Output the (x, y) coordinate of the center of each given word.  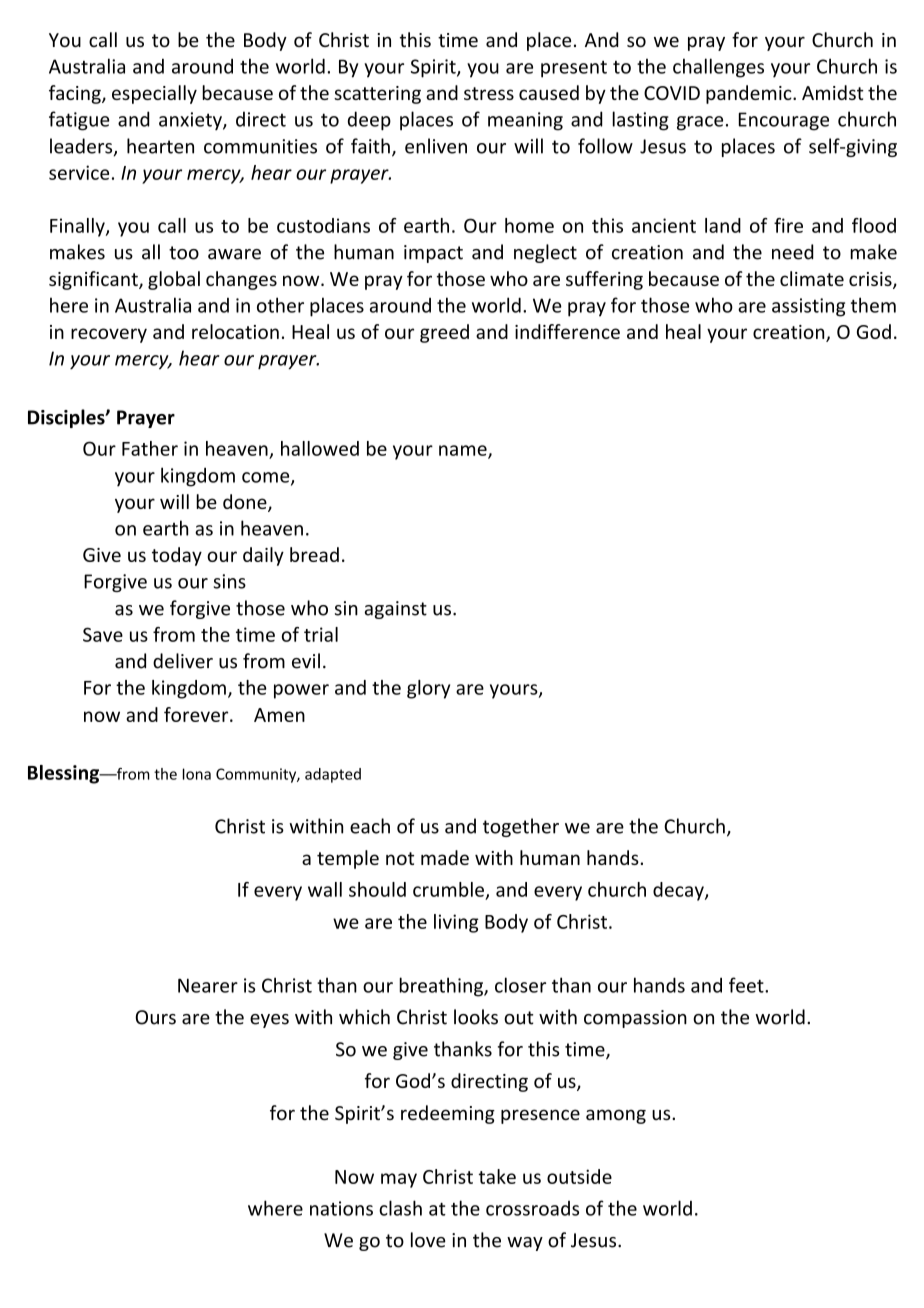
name (464, 451)
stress (489, 93)
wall (325, 889)
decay (679, 891)
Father (150, 448)
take (497, 1176)
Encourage (784, 121)
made (445, 857)
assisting (808, 307)
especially (154, 94)
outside (579, 1176)
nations (341, 1208)
